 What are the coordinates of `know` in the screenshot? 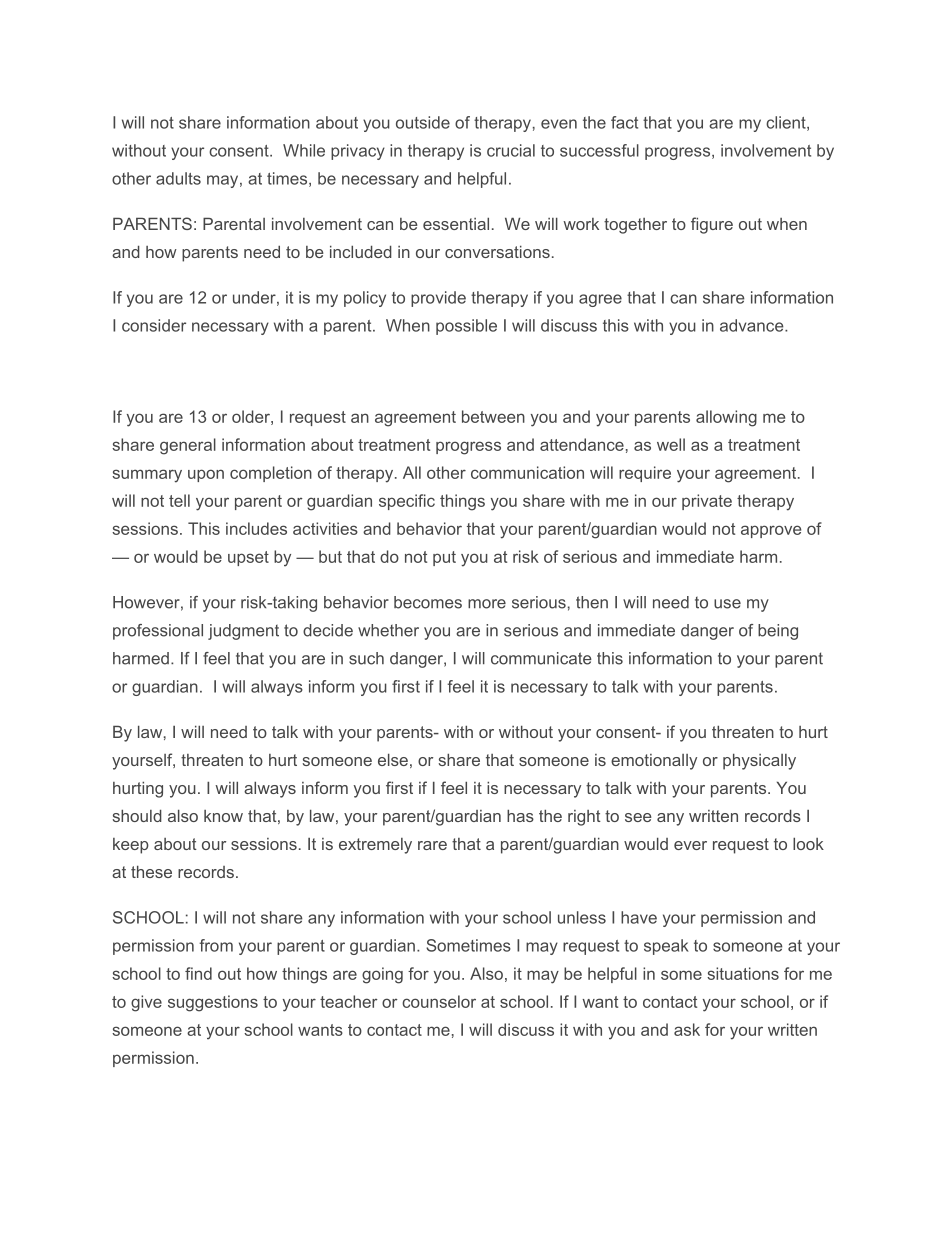 It's located at (223, 816).
